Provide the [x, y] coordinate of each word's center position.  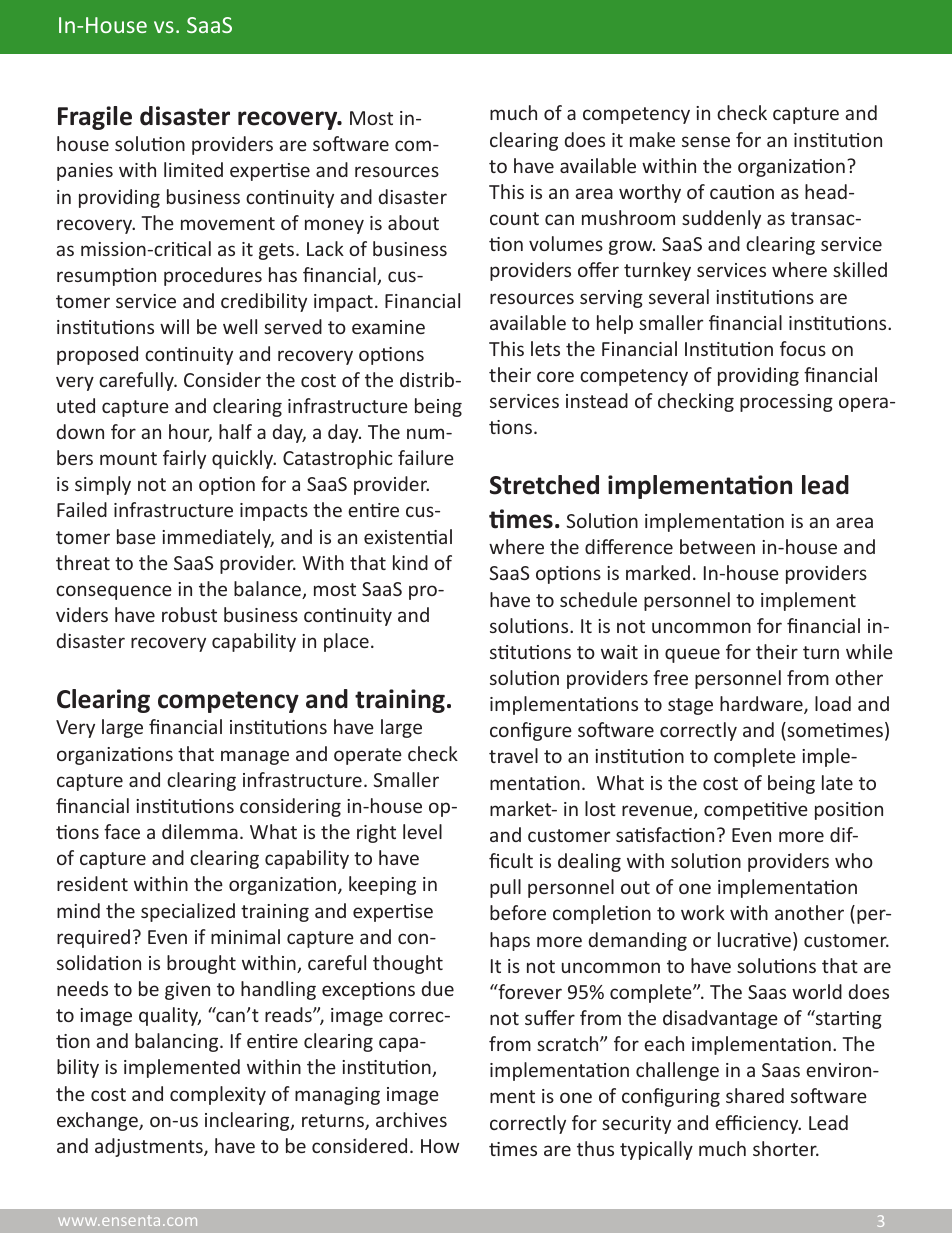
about [413, 222]
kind [410, 562]
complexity [218, 1095]
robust [189, 614]
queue [692, 655]
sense [706, 141]
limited [193, 169]
